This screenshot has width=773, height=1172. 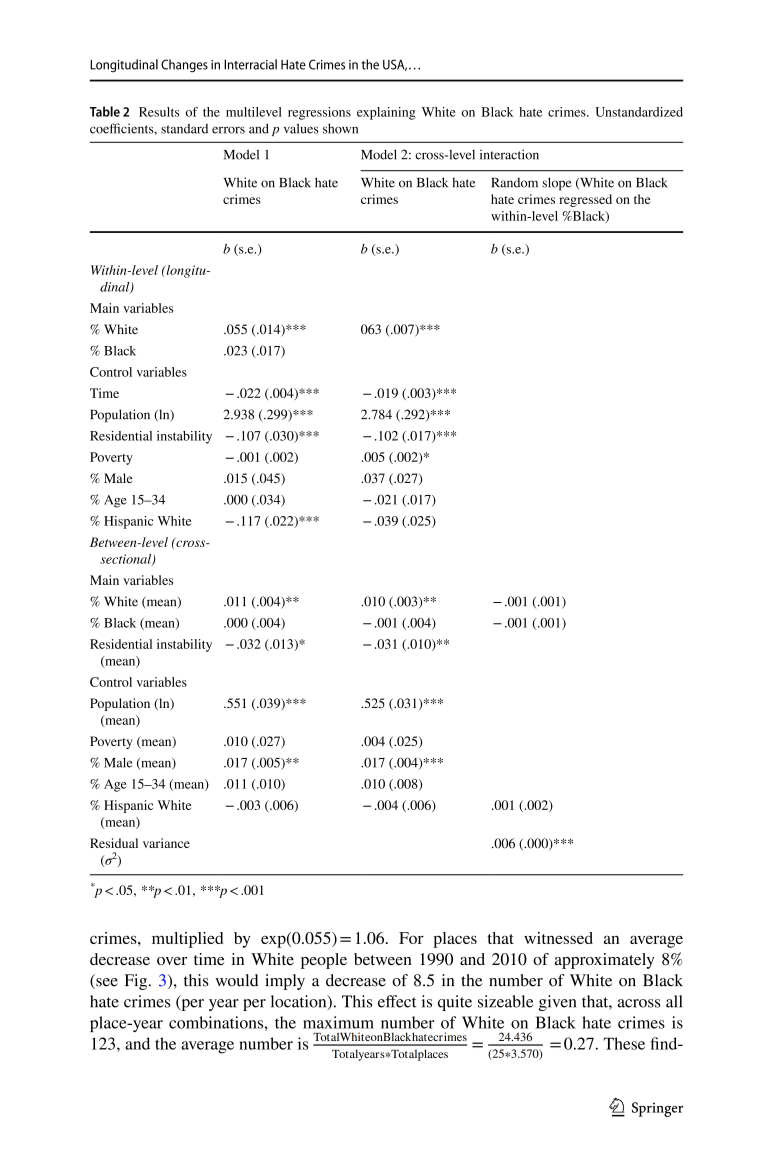 What do you see at coordinates (228, 130) in the screenshot?
I see `errors` at bounding box center [228, 130].
